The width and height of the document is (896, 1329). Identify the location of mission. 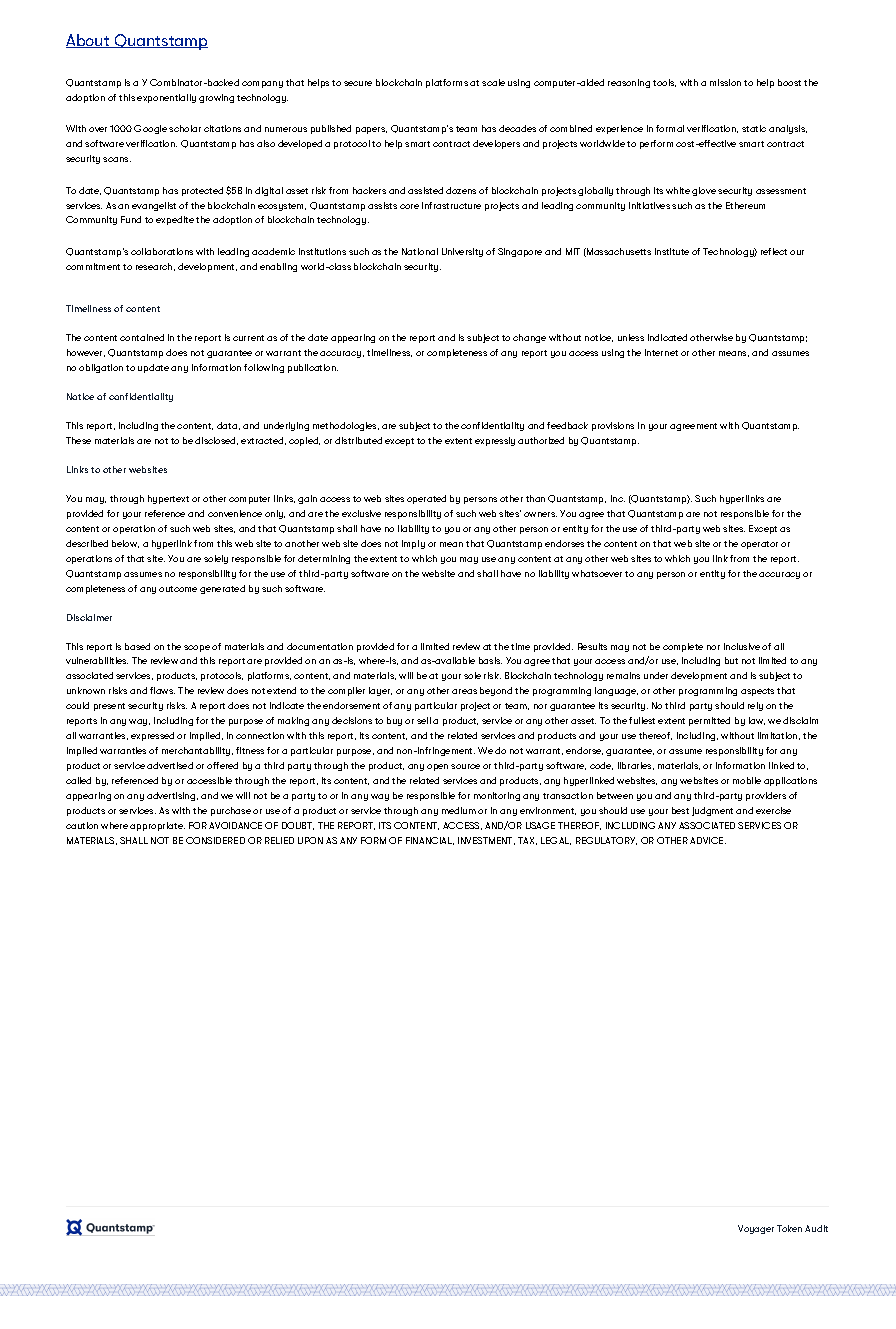
(725, 82).
